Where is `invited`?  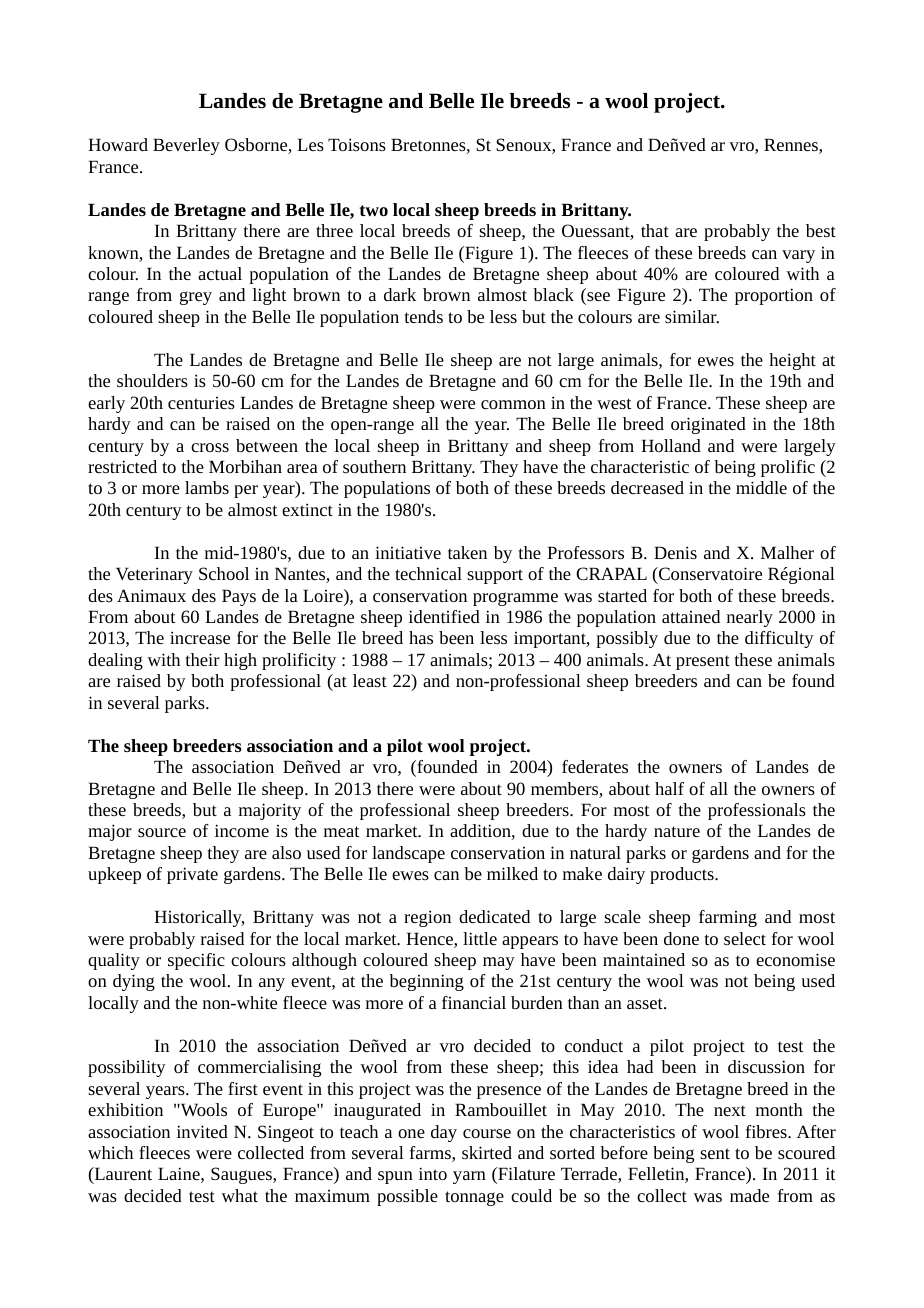 invited is located at coordinates (202, 1131).
